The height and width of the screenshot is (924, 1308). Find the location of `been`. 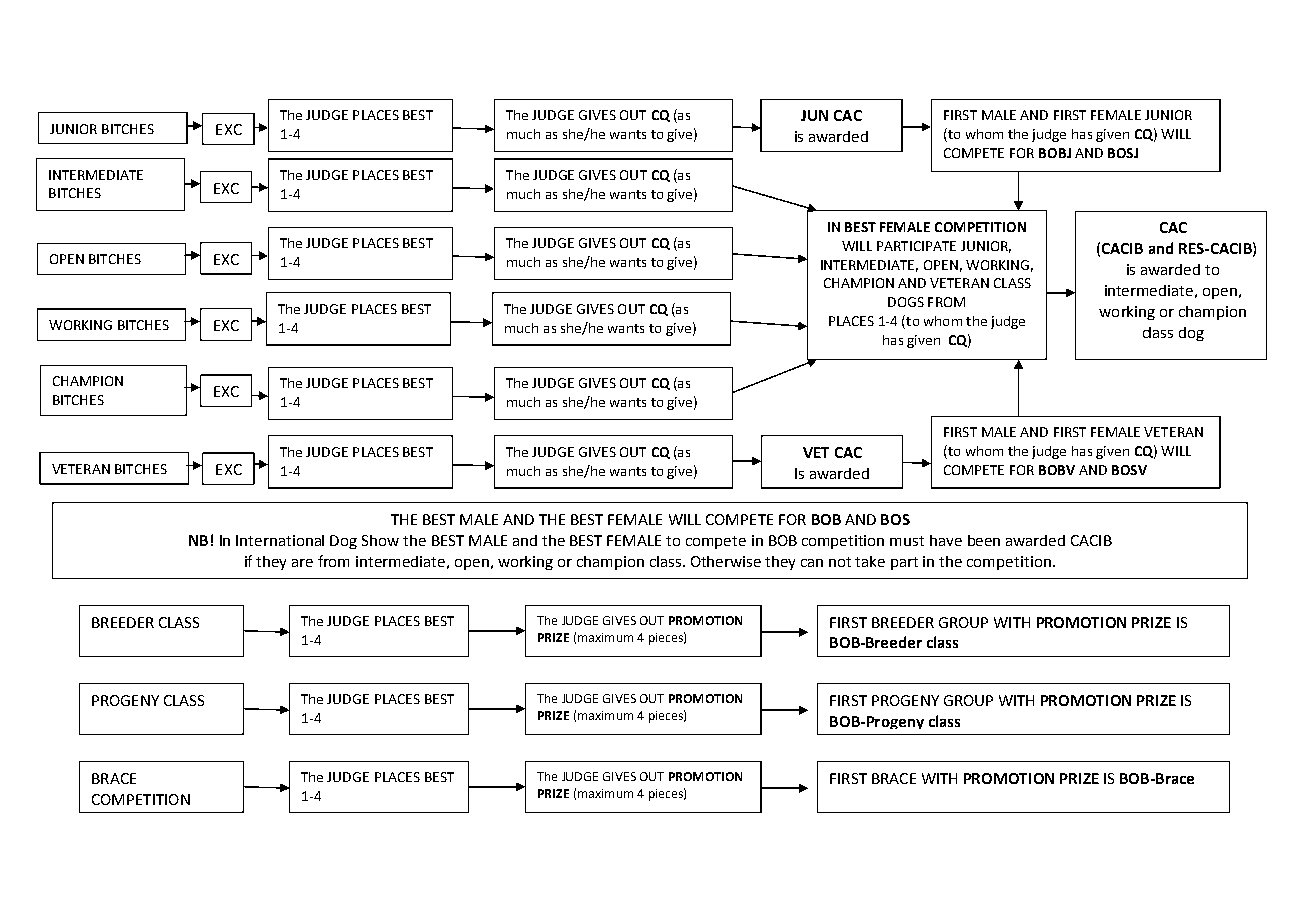

been is located at coordinates (984, 540).
